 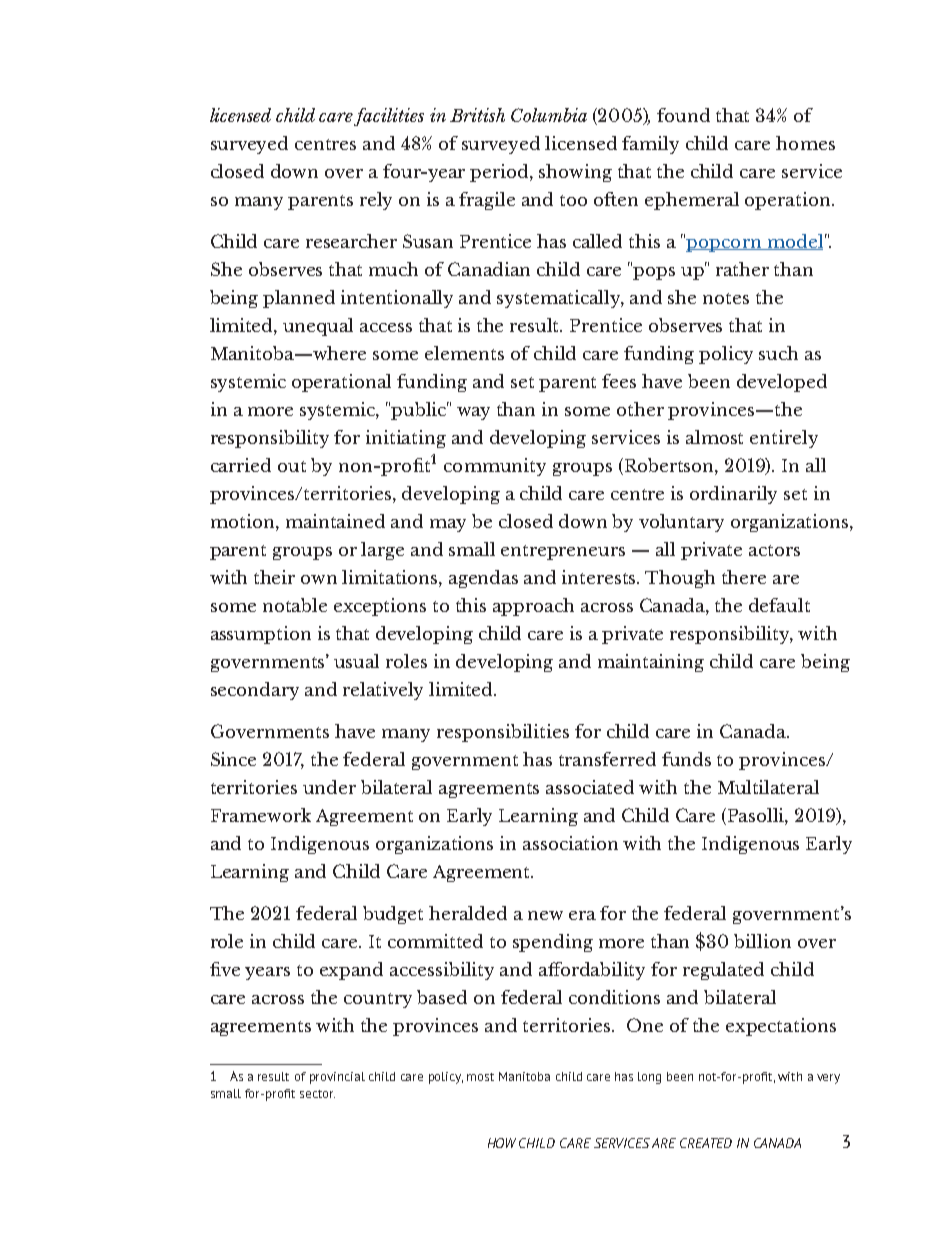 What do you see at coordinates (762, 941) in the screenshot?
I see `billion` at bounding box center [762, 941].
